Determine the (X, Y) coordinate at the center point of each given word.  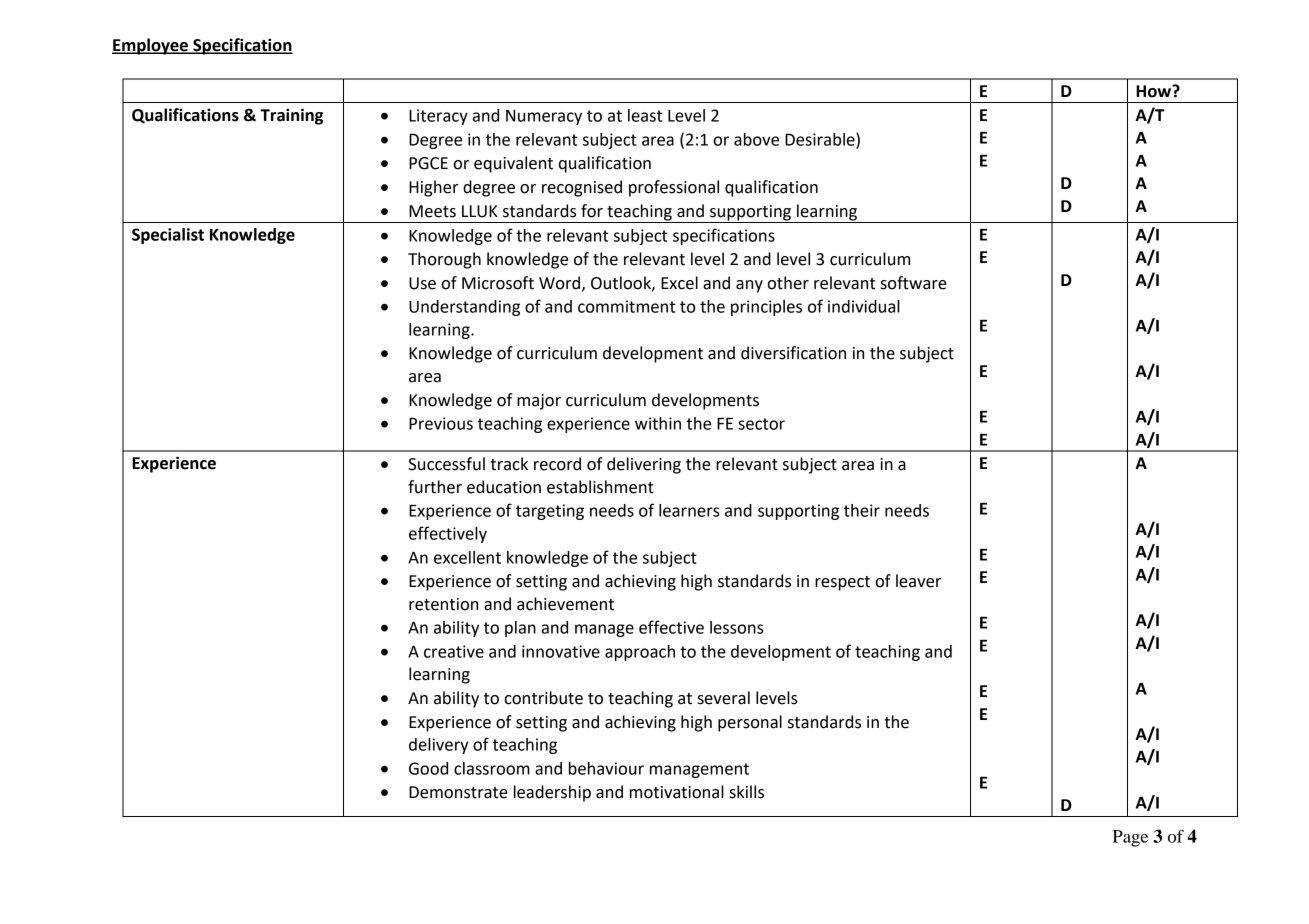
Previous (441, 423)
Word (559, 283)
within (658, 423)
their (862, 510)
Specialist (168, 236)
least (645, 115)
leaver (918, 581)
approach (640, 653)
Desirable (821, 140)
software (914, 283)
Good (428, 768)
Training (291, 116)
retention (443, 604)
